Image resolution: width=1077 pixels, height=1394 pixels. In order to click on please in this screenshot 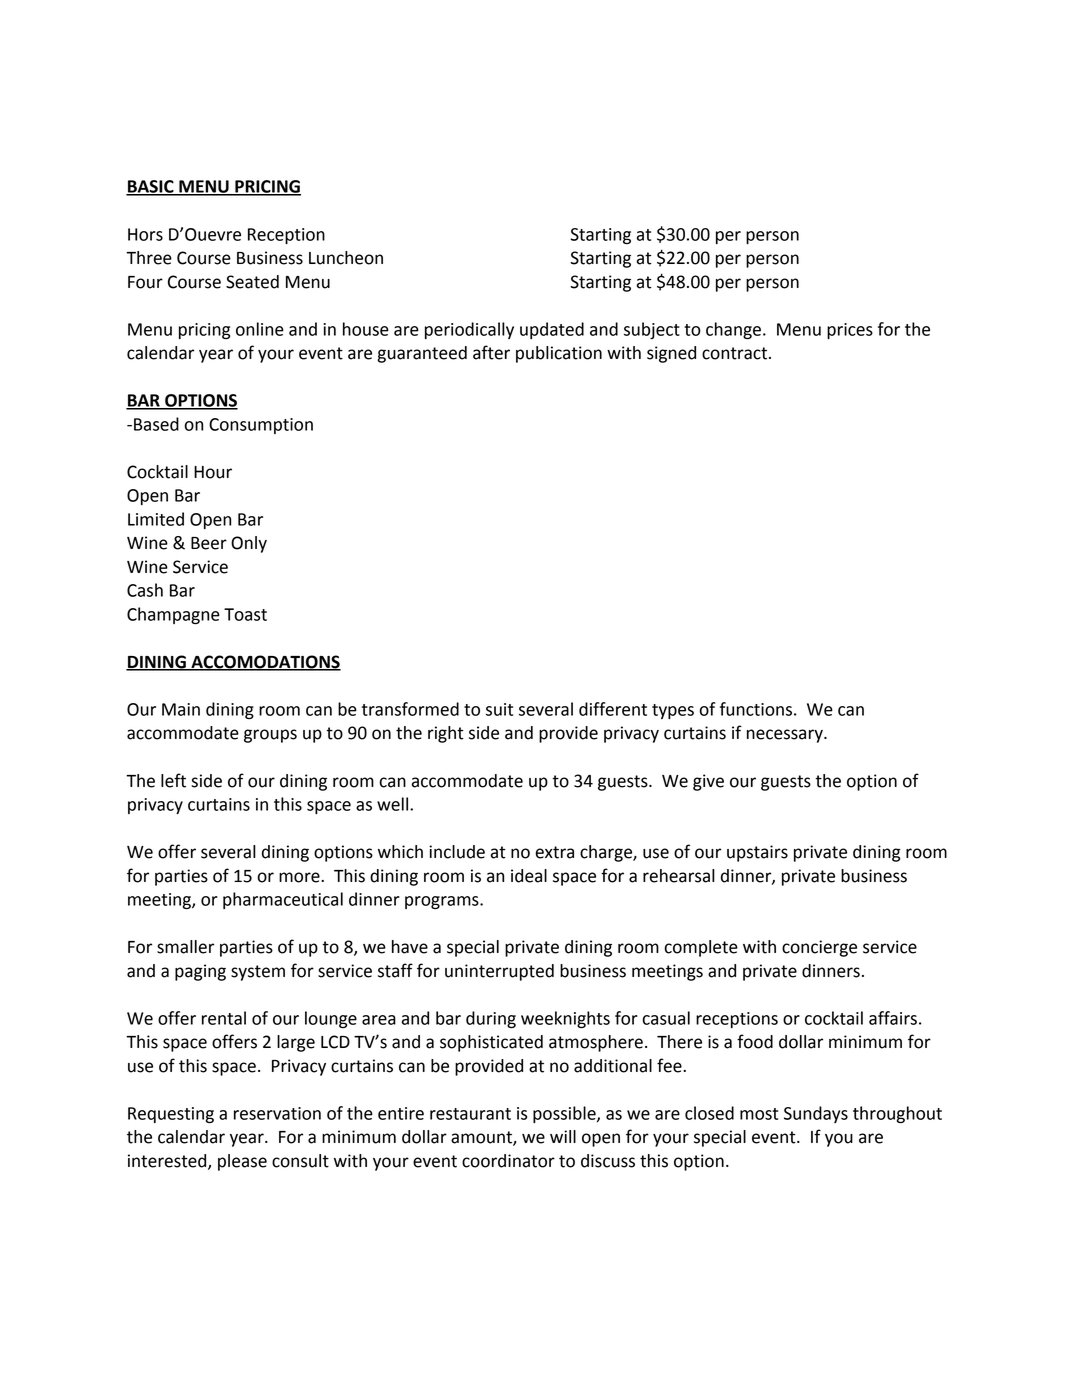, I will do `click(242, 1162)`.
